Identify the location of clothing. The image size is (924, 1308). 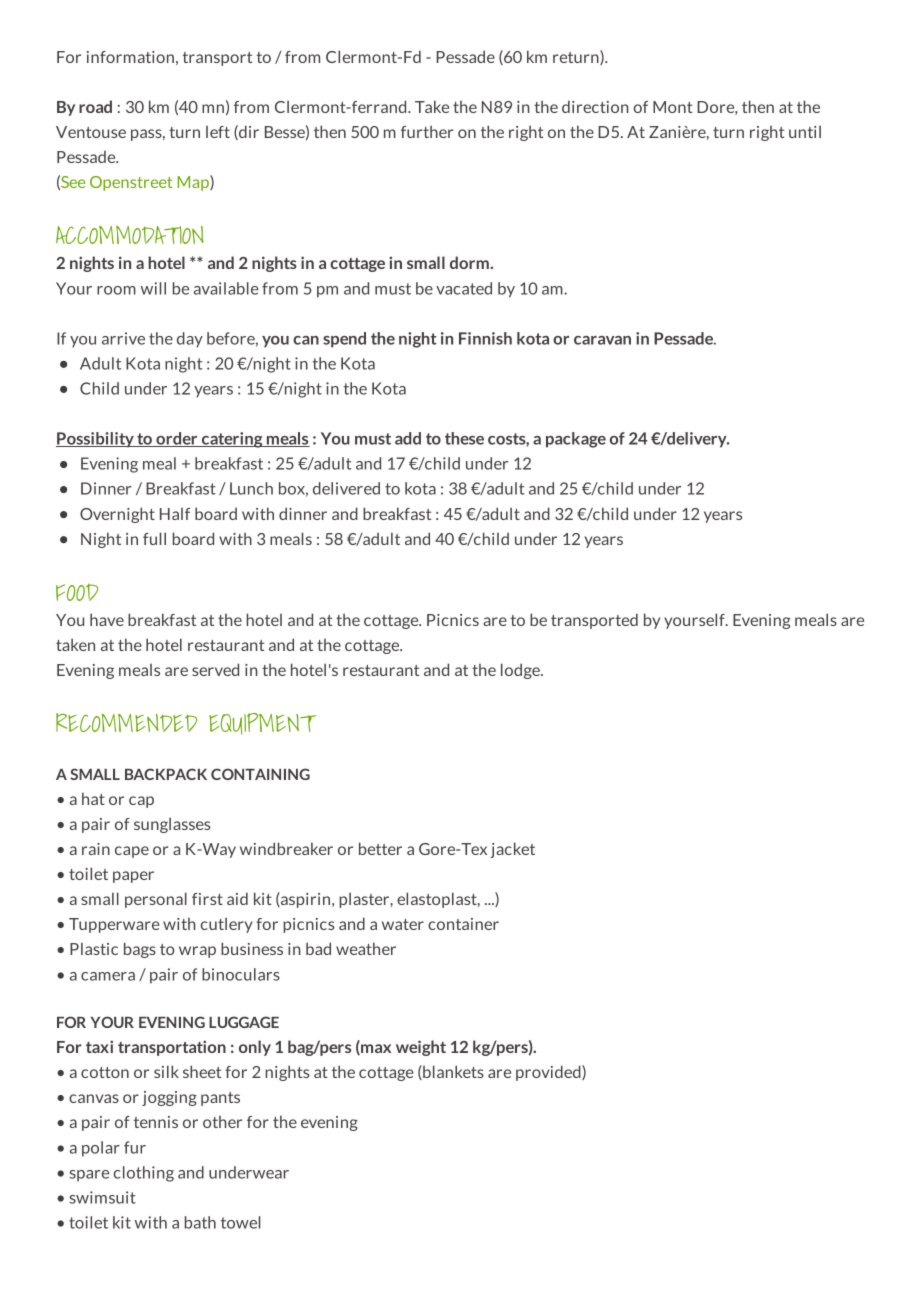
(144, 1174).
